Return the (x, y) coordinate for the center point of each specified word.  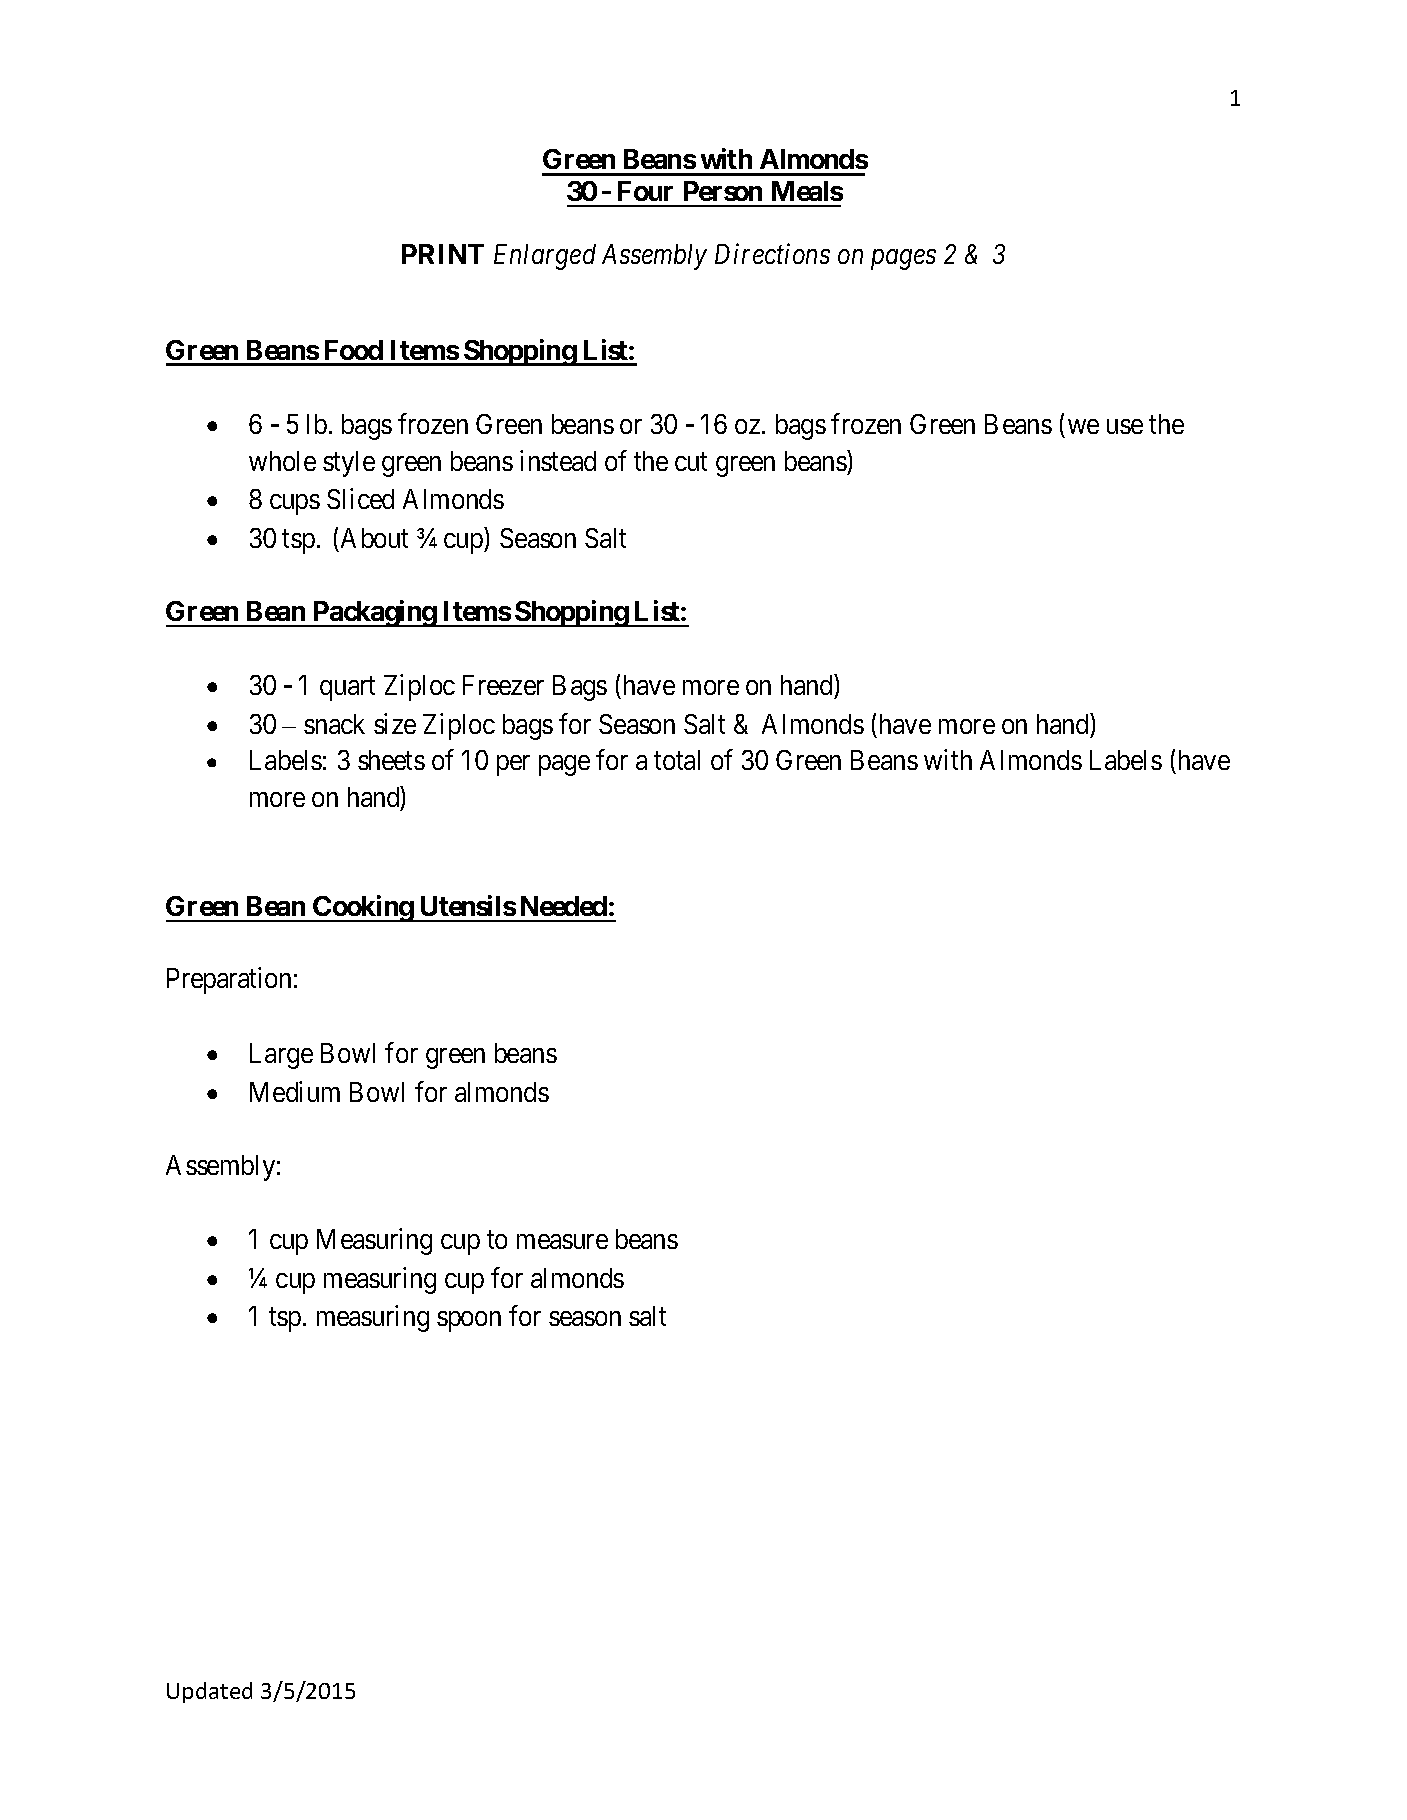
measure (562, 1242)
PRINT (443, 254)
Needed (564, 906)
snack (334, 724)
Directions (772, 254)
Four (645, 191)
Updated (209, 1692)
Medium (295, 1091)
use (1125, 426)
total (677, 760)
